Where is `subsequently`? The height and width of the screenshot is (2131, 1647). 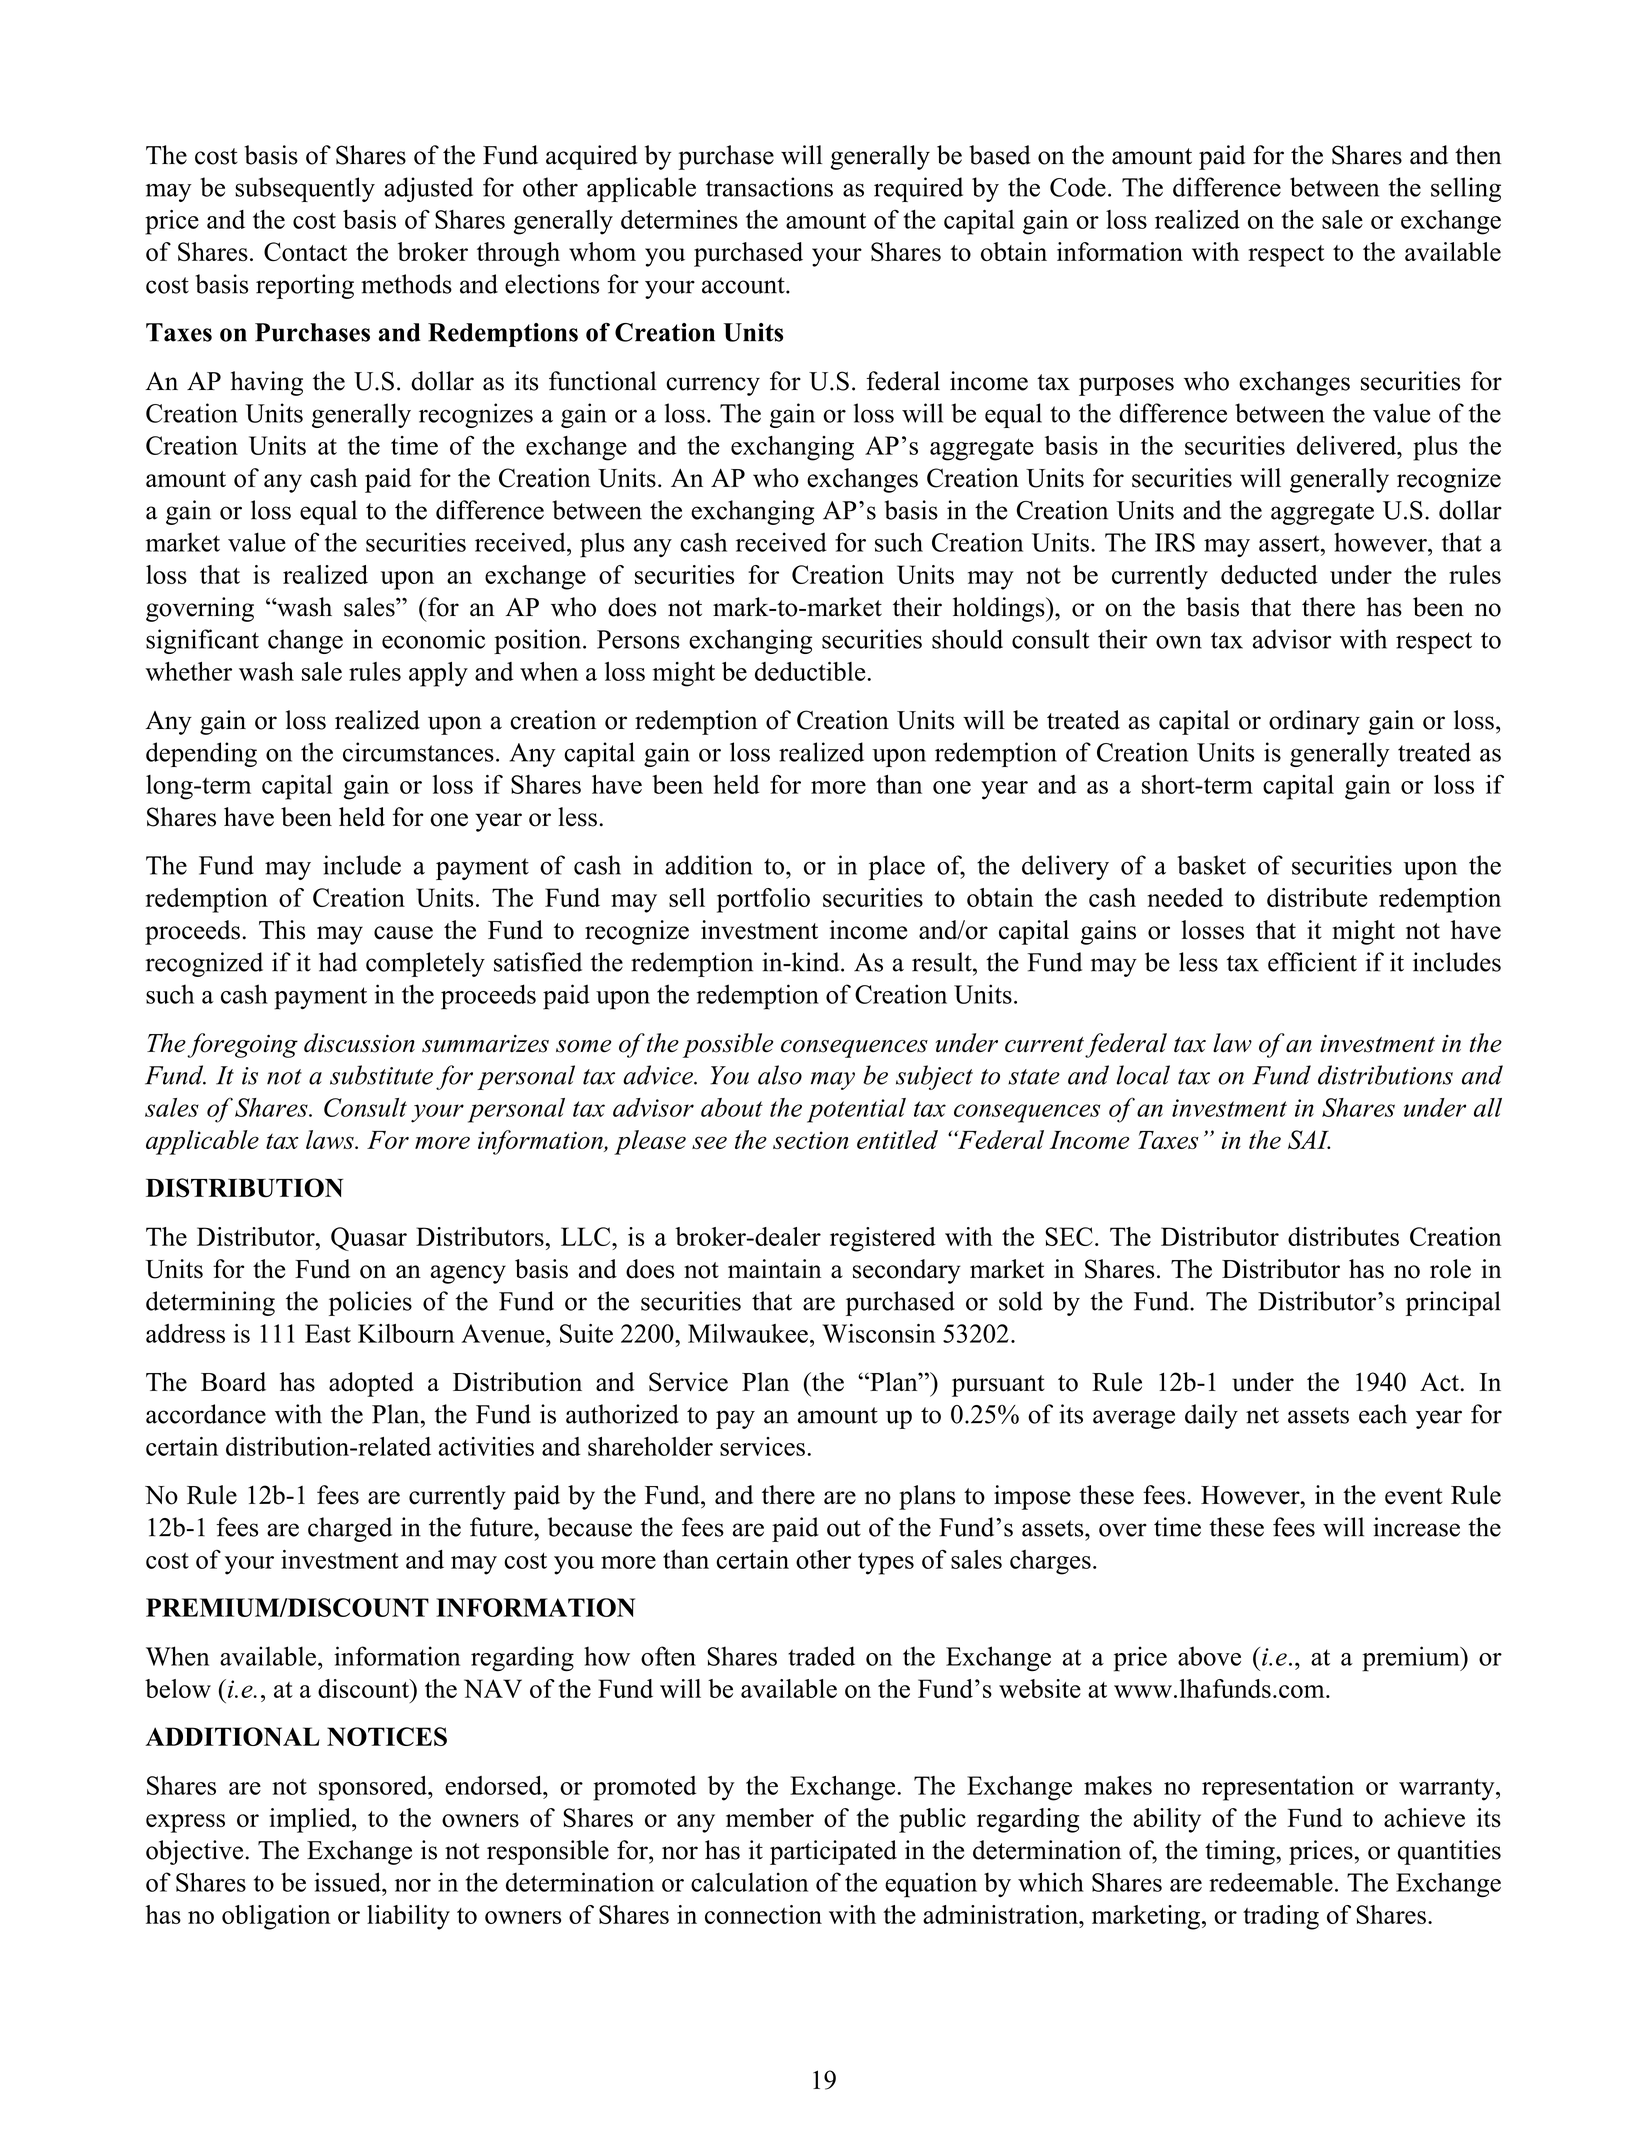 subsequently is located at coordinates (305, 189).
